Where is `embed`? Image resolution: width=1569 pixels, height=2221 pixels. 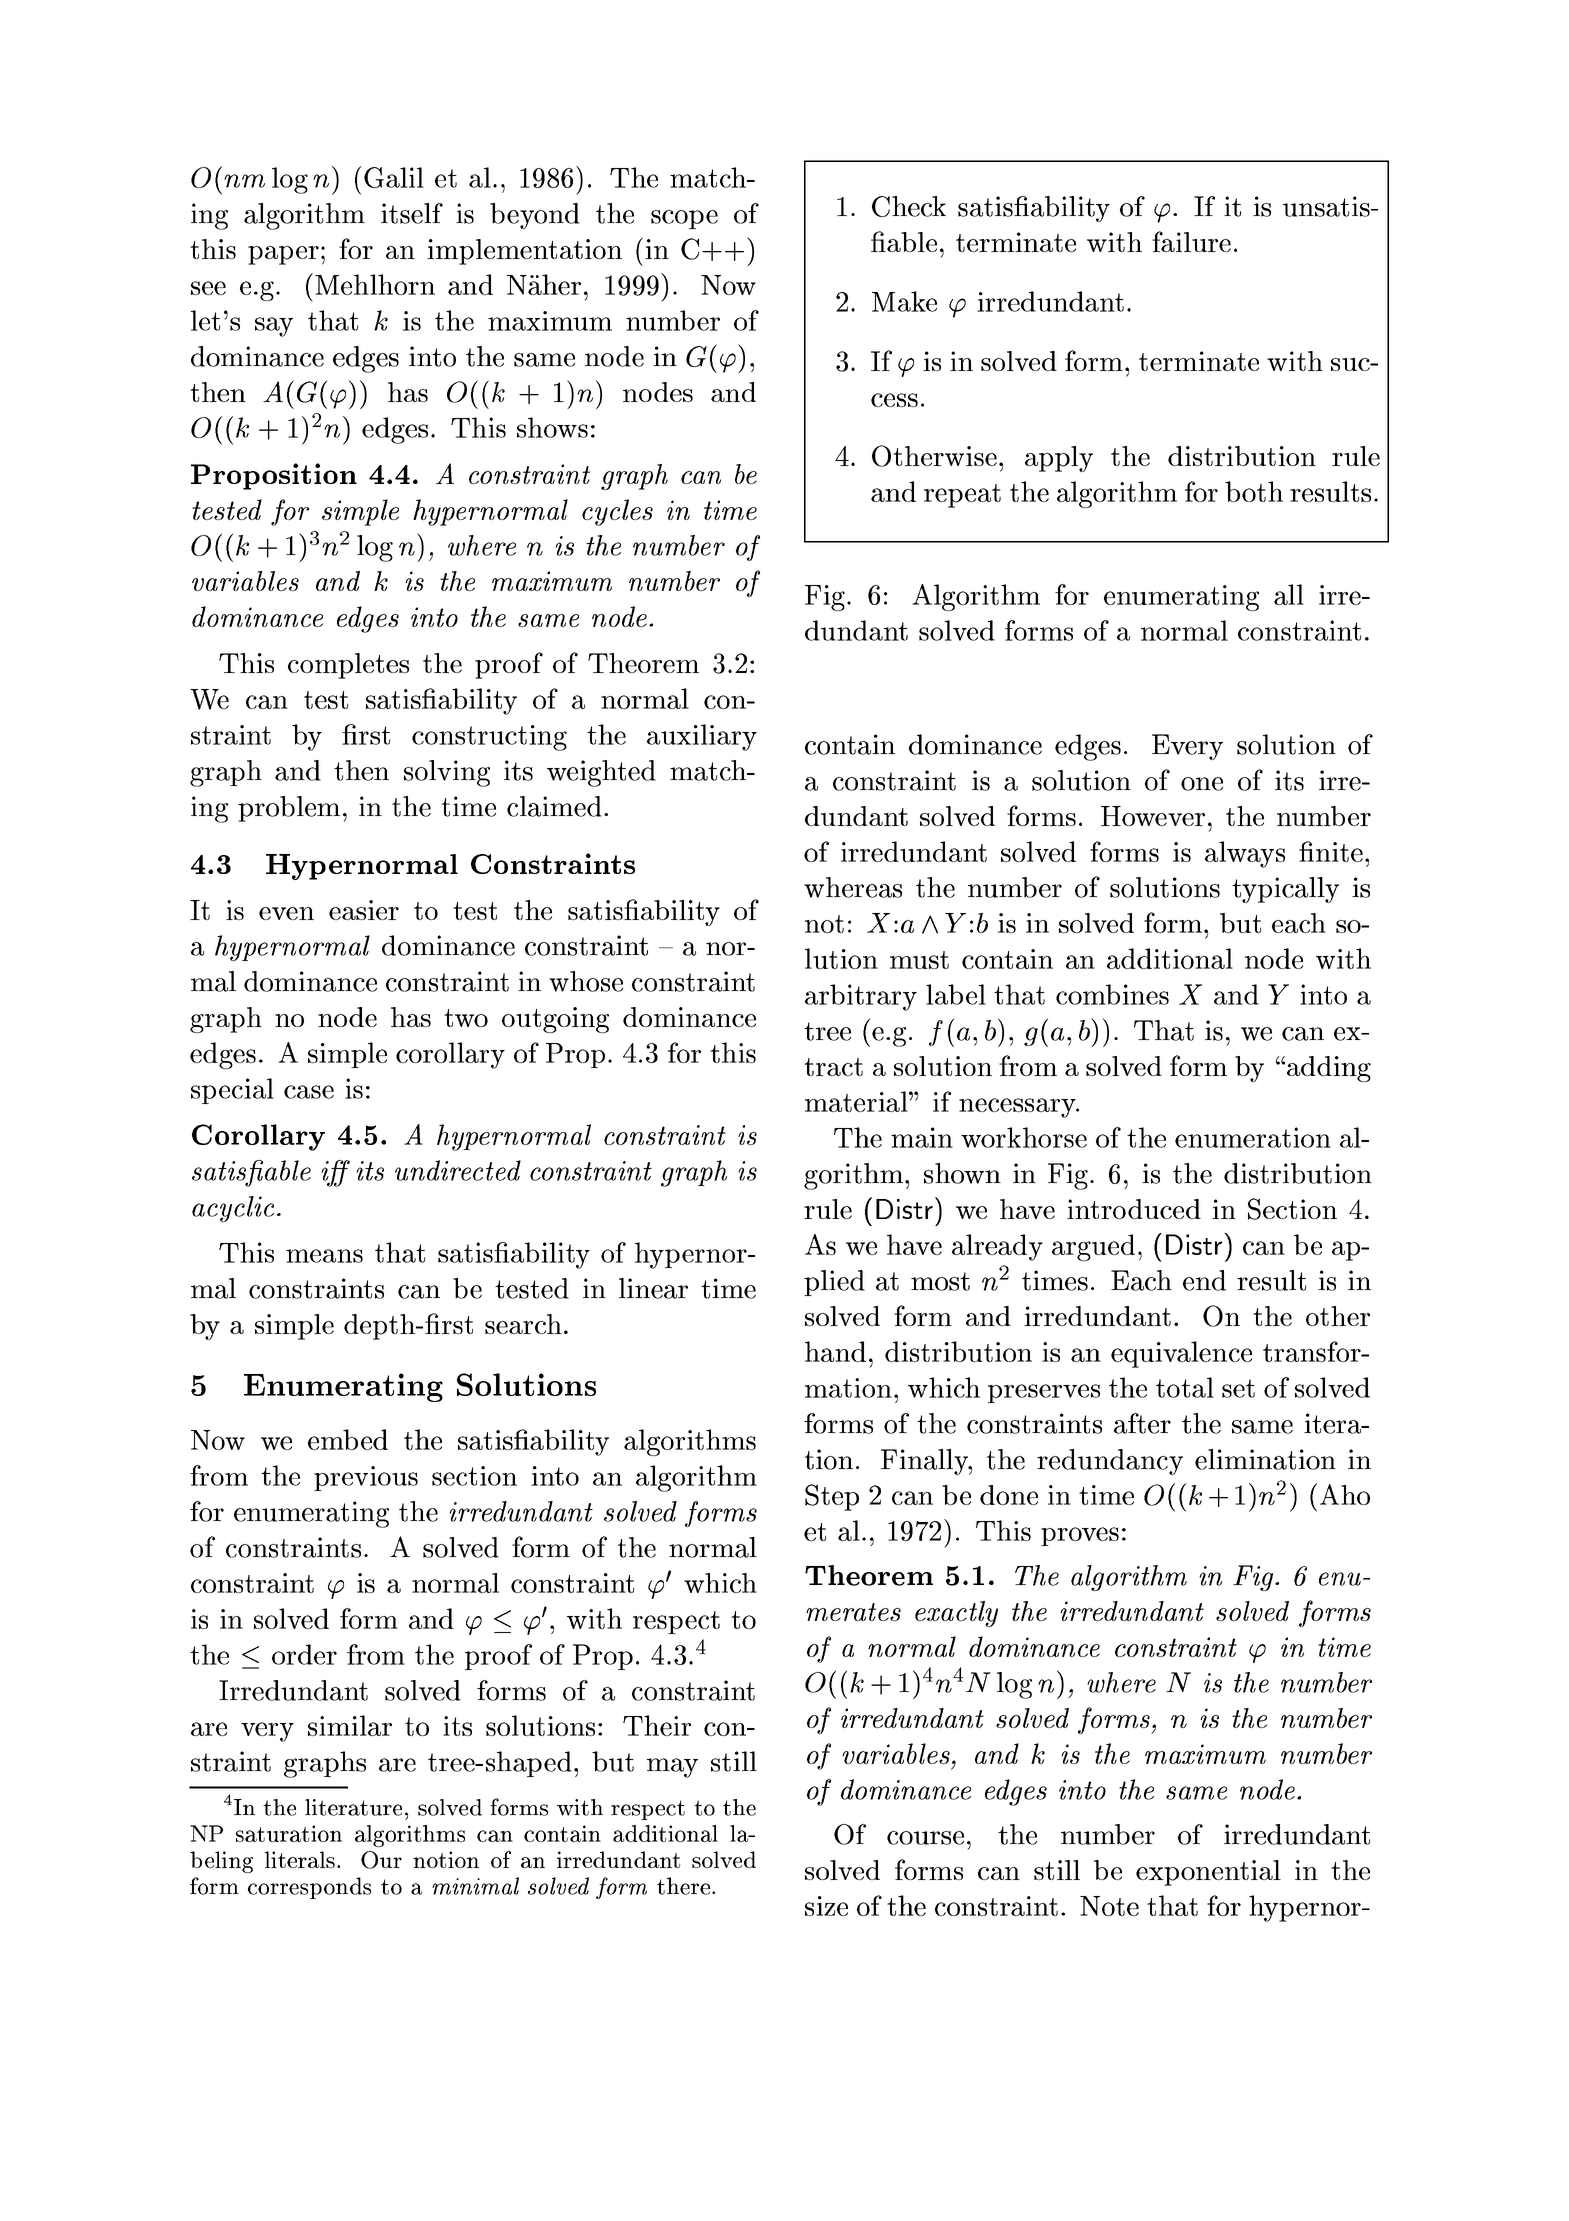
embed is located at coordinates (348, 1439).
